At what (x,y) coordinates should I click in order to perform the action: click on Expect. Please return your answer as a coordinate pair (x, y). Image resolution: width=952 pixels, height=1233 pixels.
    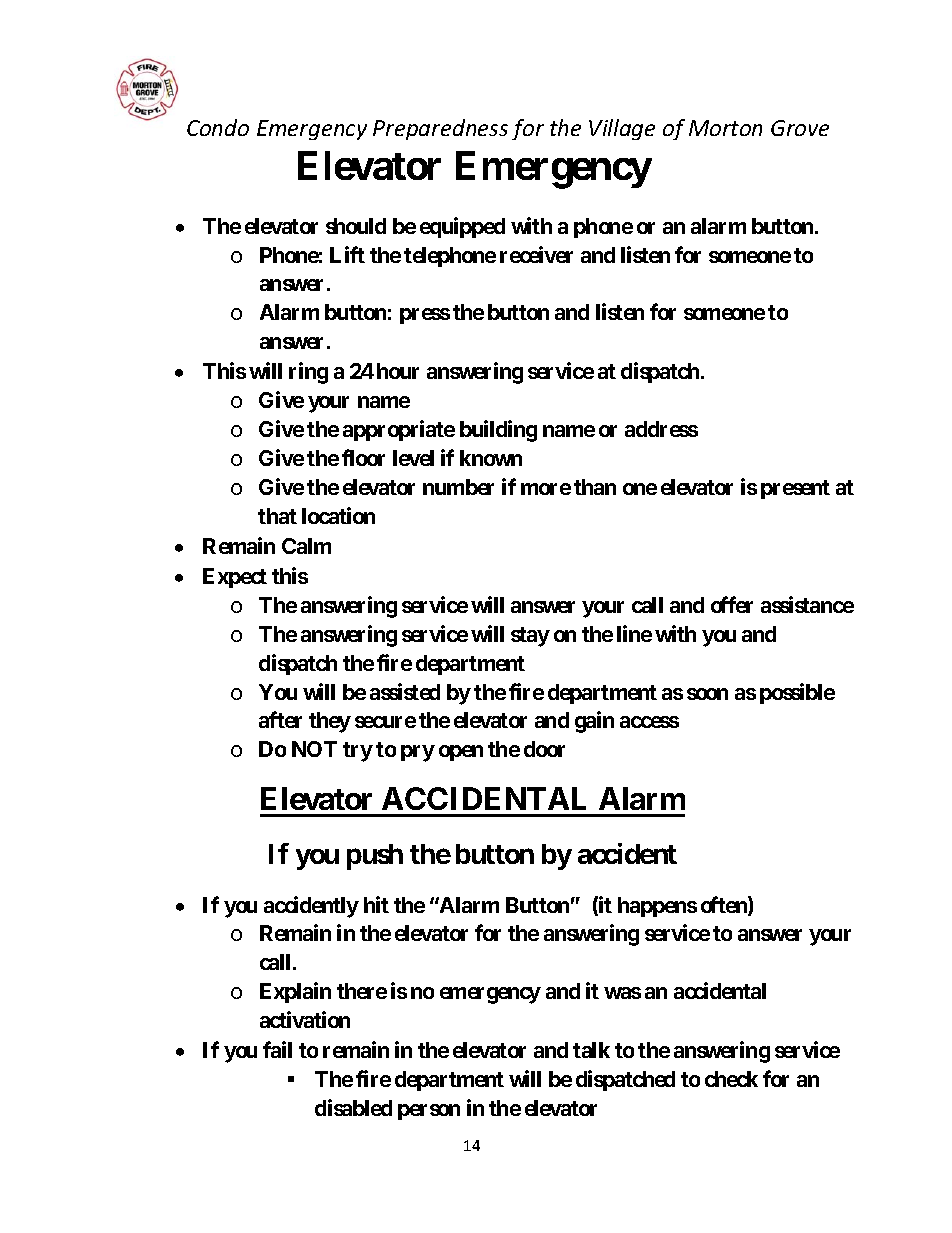
    Looking at the image, I should click on (235, 578).
